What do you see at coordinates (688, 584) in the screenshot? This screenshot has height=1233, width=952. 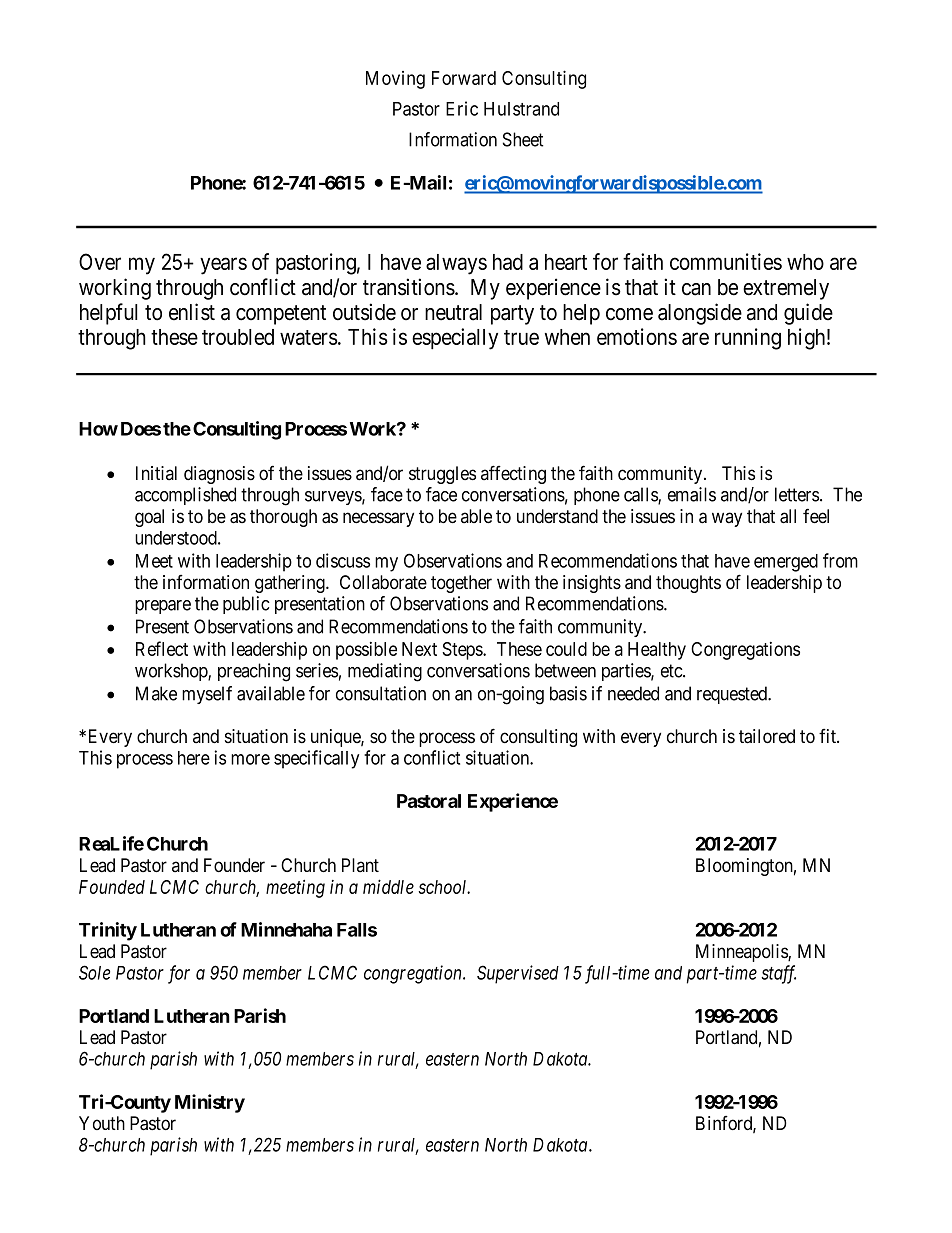 I see `thoughts` at bounding box center [688, 584].
